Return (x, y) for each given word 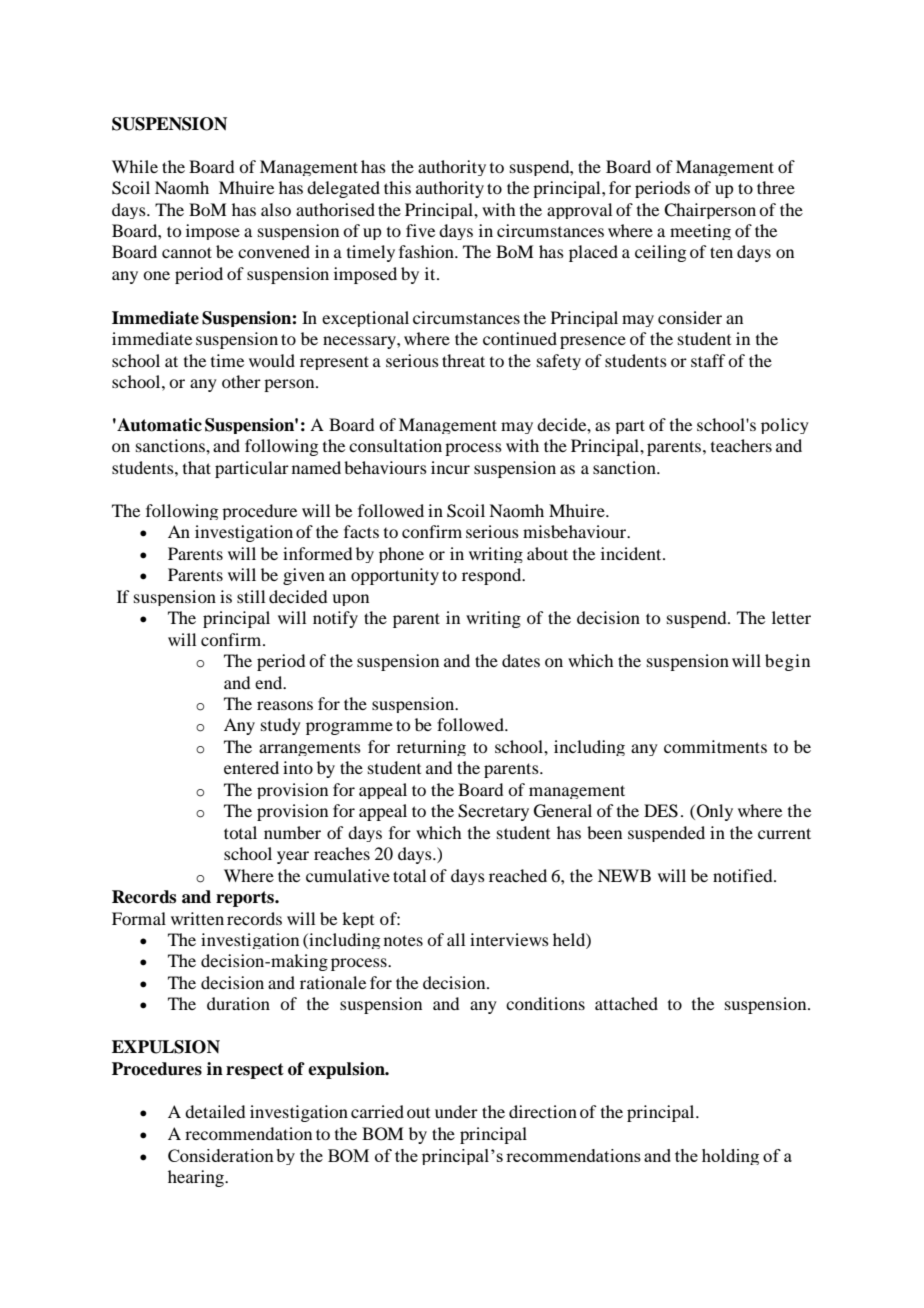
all (456, 939)
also (276, 209)
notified (744, 875)
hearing (197, 1178)
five (420, 230)
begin (787, 662)
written (197, 918)
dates (521, 660)
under (456, 1111)
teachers (741, 445)
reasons (285, 705)
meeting (700, 232)
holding (730, 1157)
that (197, 467)
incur (450, 467)
